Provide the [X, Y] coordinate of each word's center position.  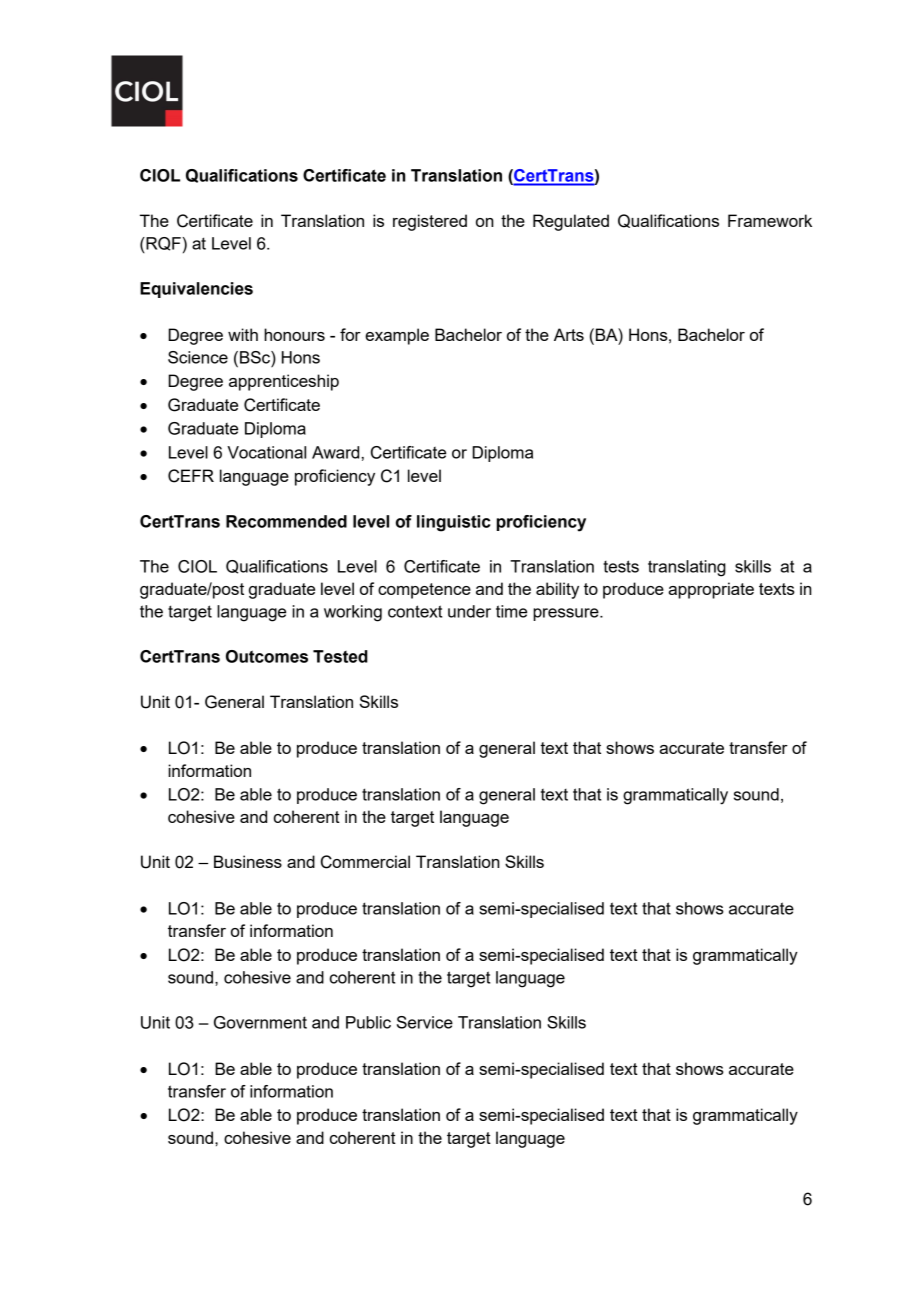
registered [430, 222]
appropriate [711, 590]
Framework [770, 220]
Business [248, 861]
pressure [567, 614]
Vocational [266, 452]
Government [260, 1022]
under [469, 611]
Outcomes [267, 656]
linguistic [453, 523]
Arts [569, 334]
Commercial [365, 862]
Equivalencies [196, 290]
